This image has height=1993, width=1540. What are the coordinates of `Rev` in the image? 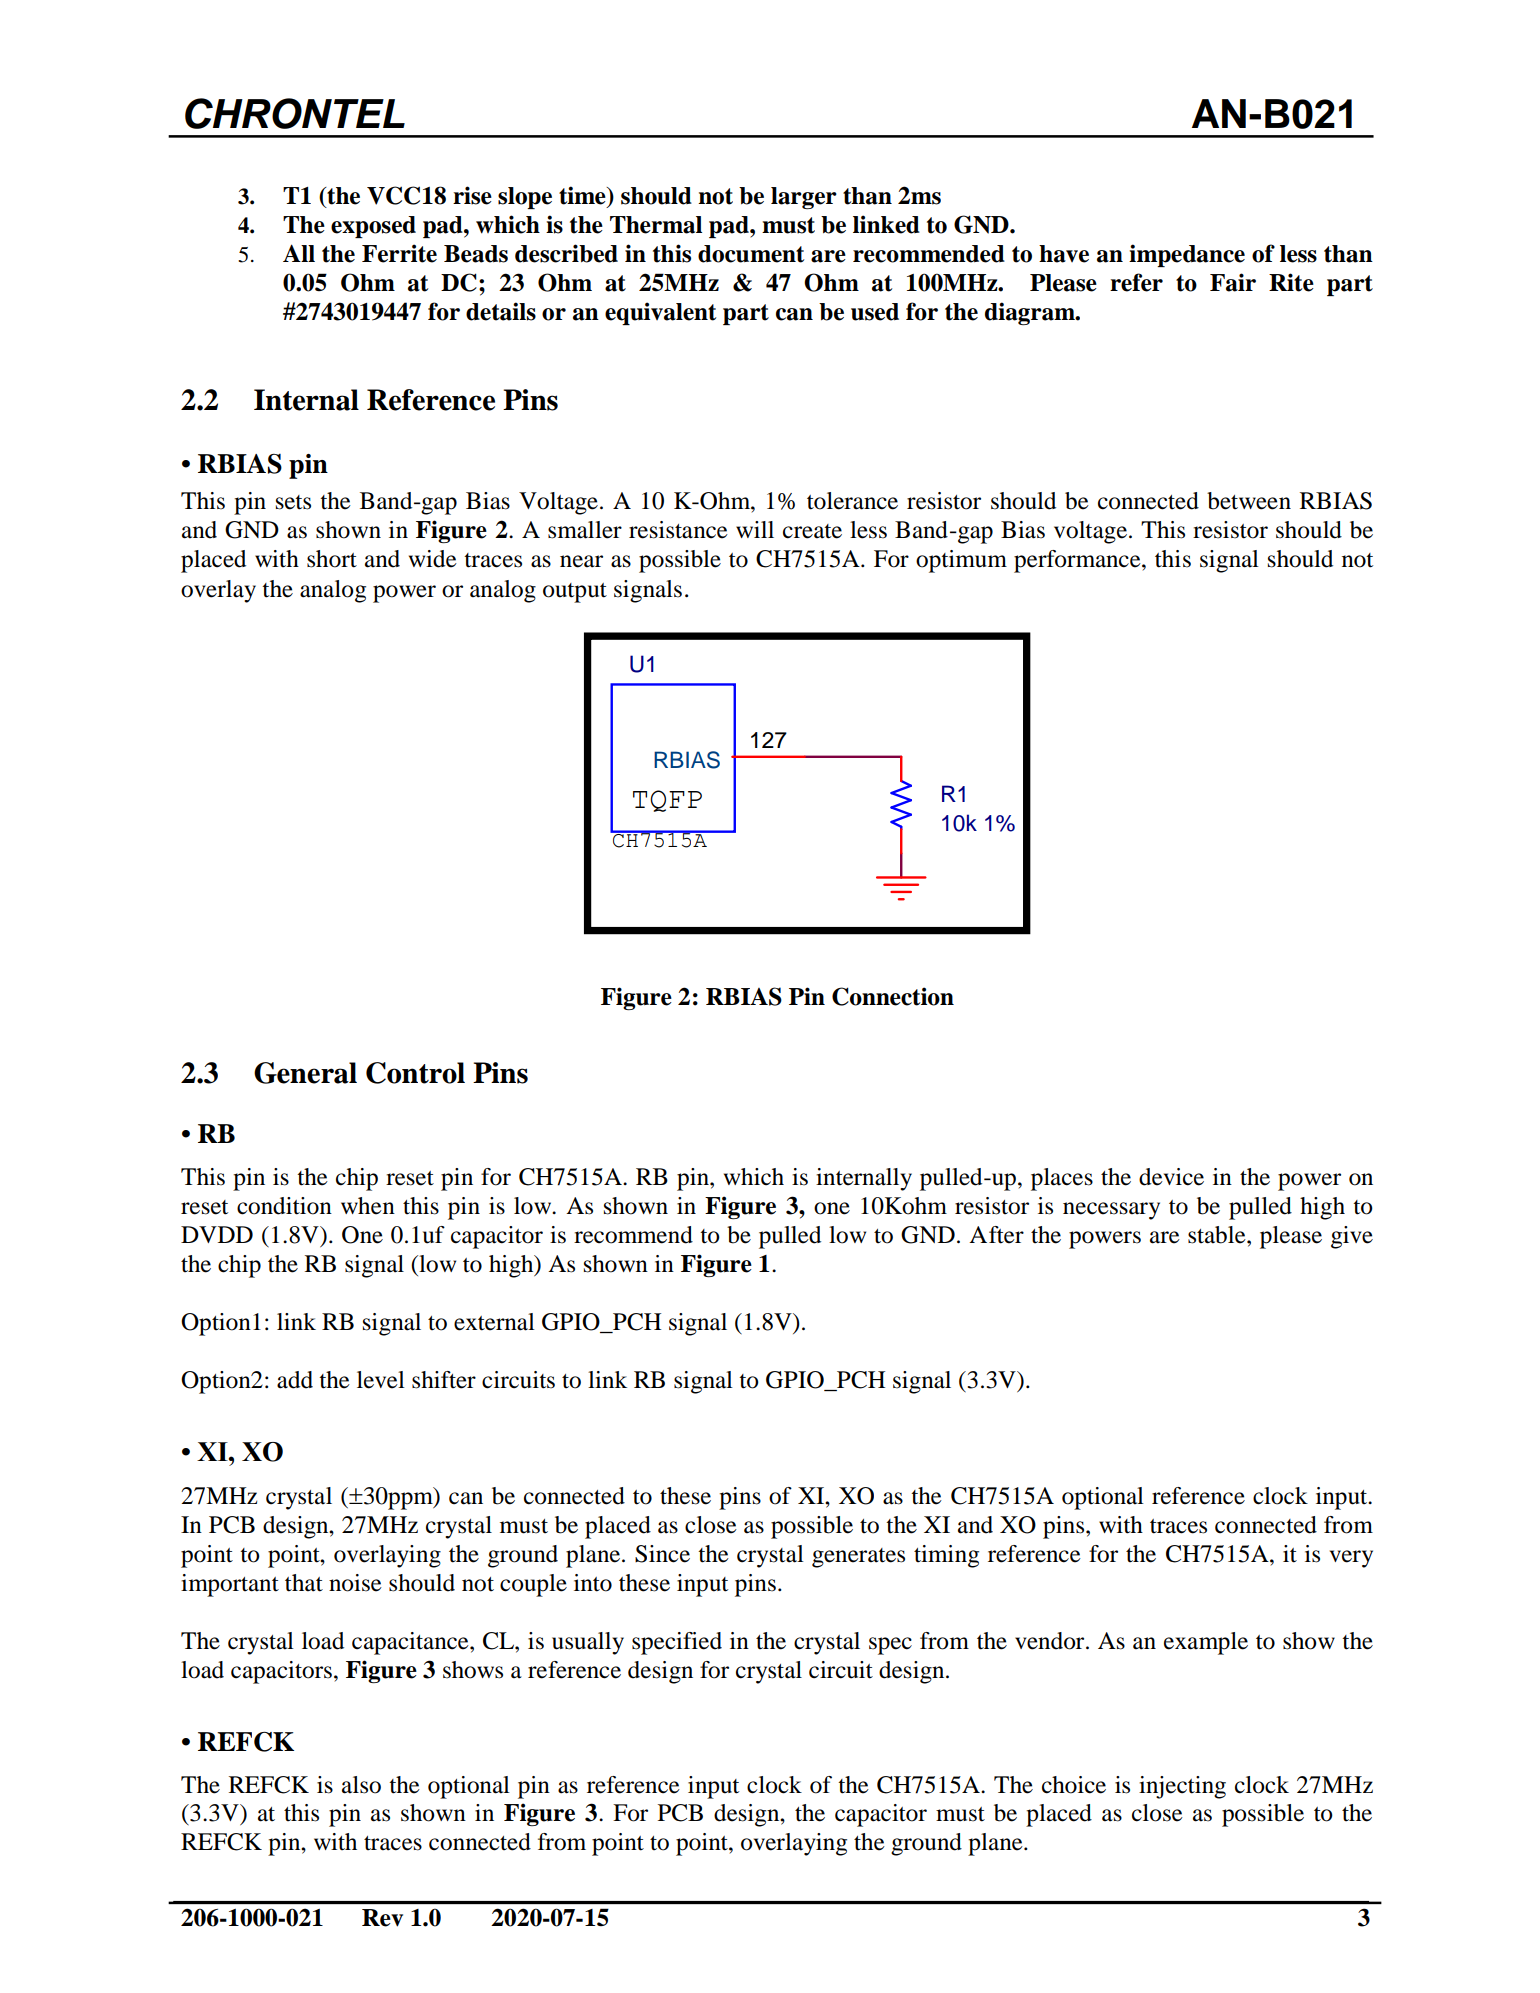 It's located at (382, 1918).
